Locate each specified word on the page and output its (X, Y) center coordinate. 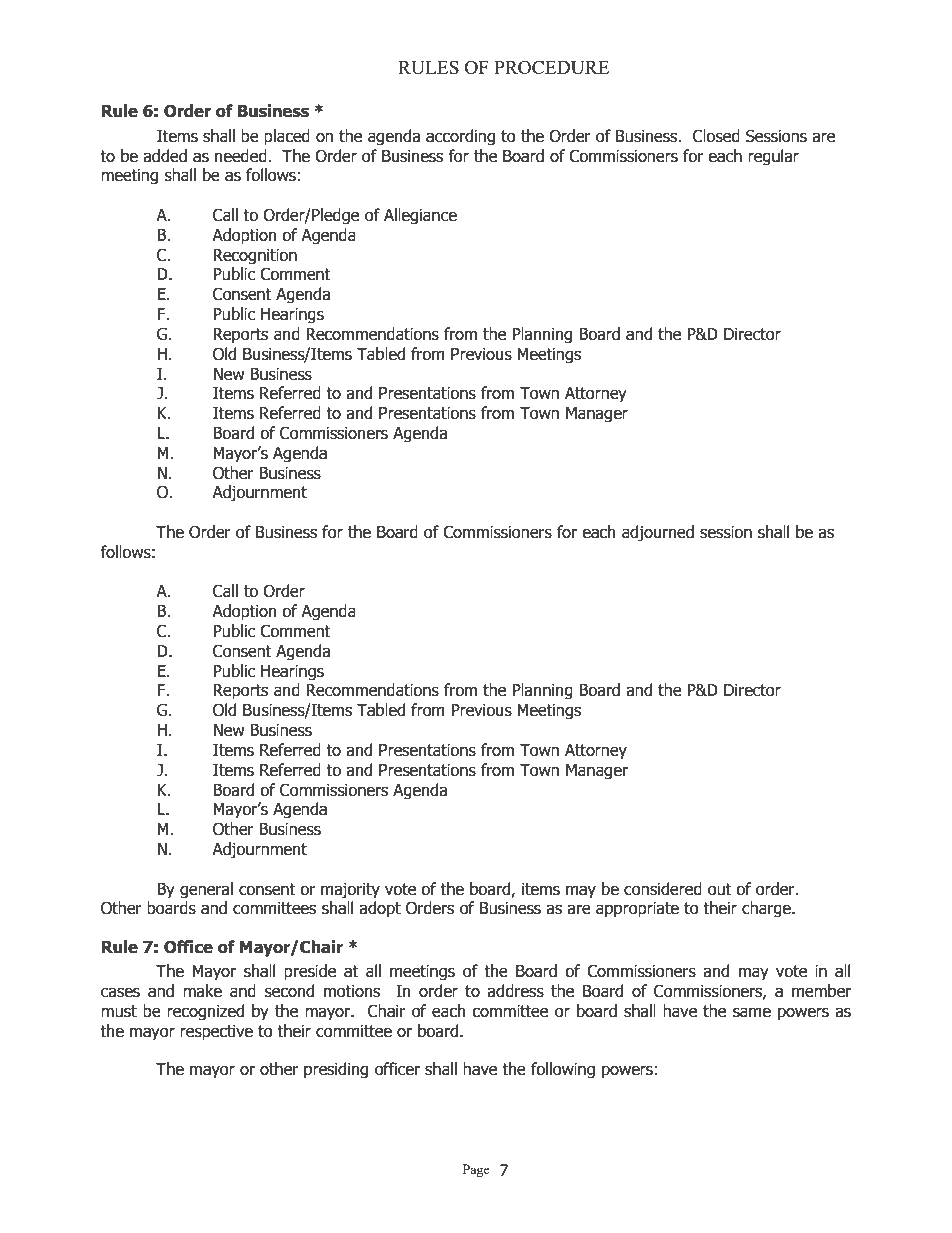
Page (476, 1170)
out (720, 889)
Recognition (255, 257)
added (165, 156)
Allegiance (420, 216)
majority (350, 891)
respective (216, 1033)
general (206, 890)
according (460, 137)
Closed (716, 136)
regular (773, 157)
